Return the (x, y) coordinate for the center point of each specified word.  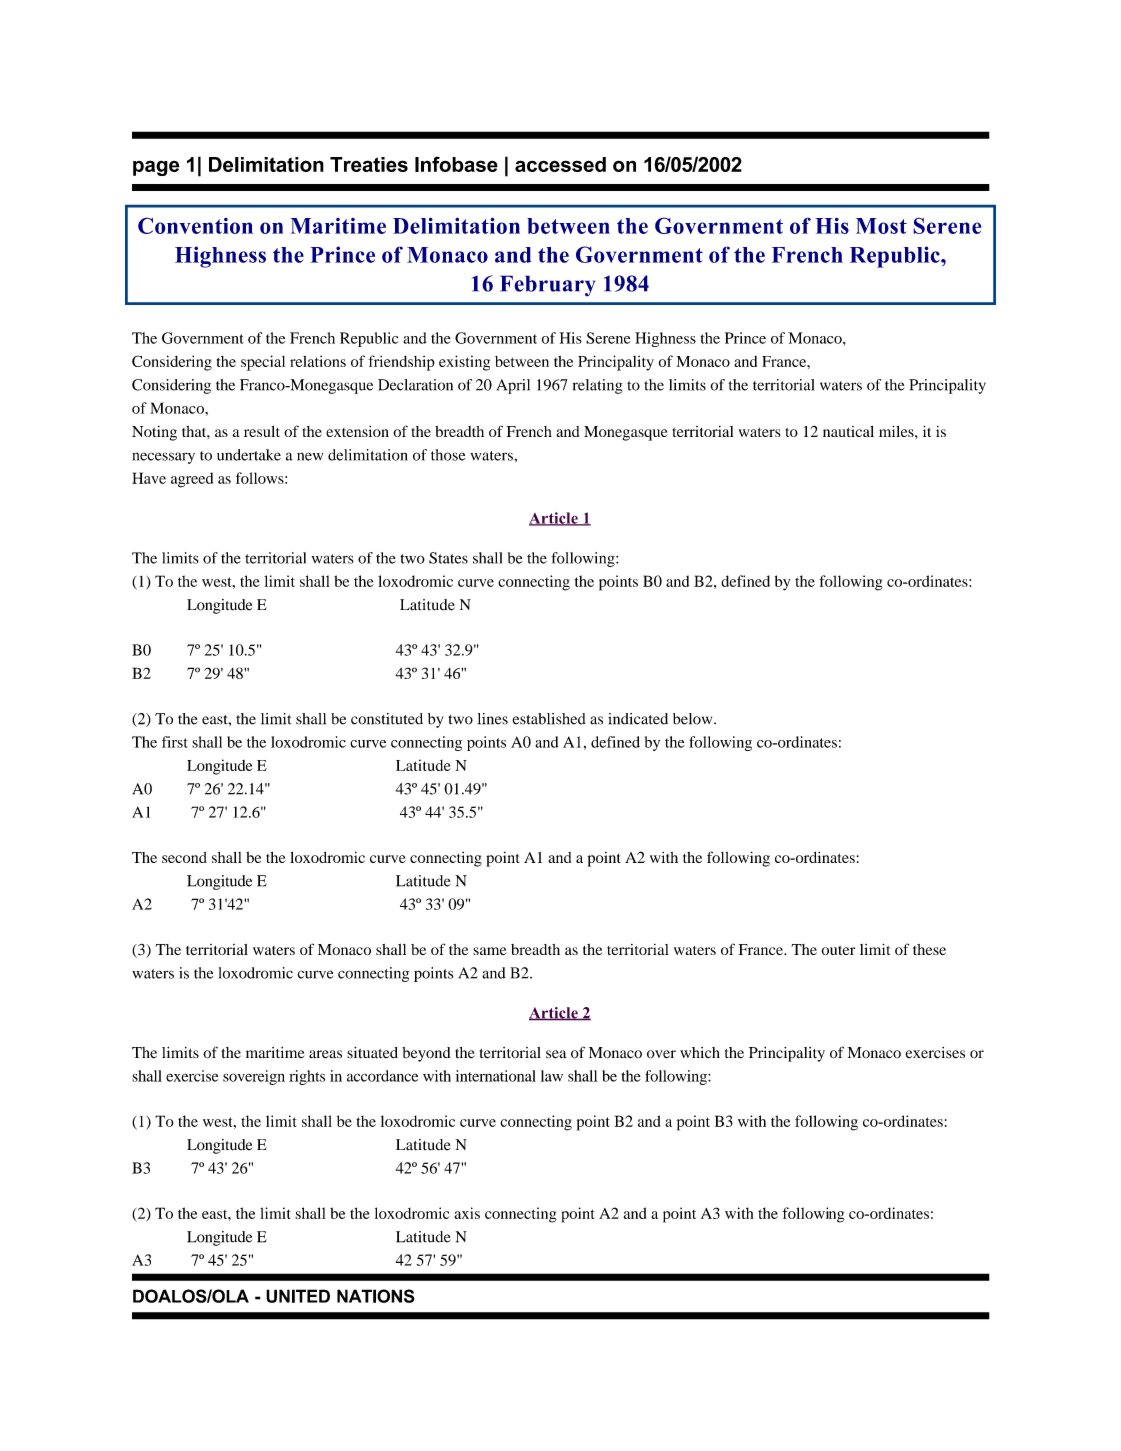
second (184, 857)
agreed (192, 480)
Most (881, 226)
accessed (560, 164)
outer (838, 950)
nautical (848, 431)
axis (467, 1213)
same (490, 951)
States (448, 558)
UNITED (298, 1296)
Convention (195, 225)
